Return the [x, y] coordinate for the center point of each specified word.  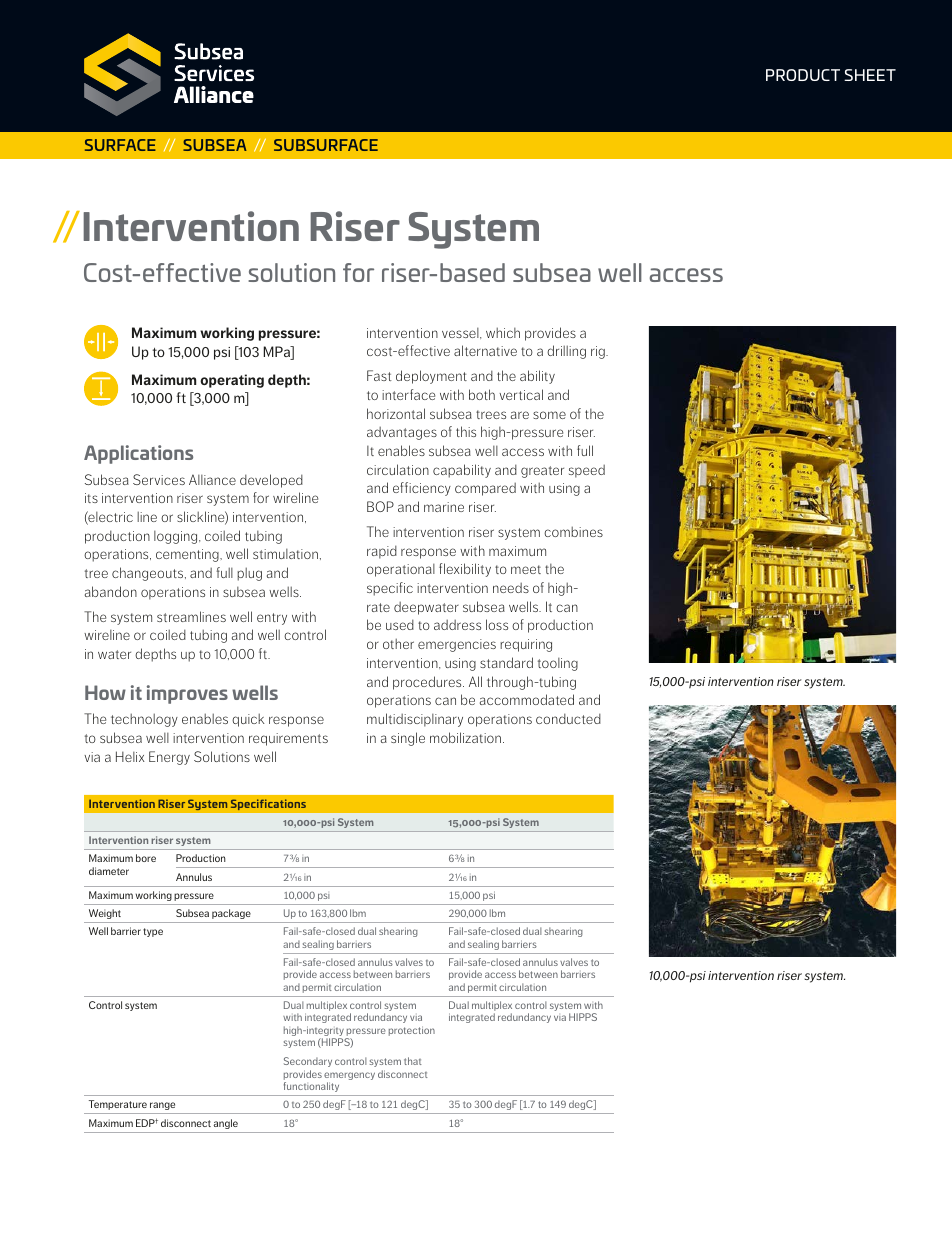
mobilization [465, 737]
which [503, 332]
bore [146, 858]
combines [573, 531]
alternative [485, 350]
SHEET [870, 75]
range [162, 1106]
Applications [138, 454]
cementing [188, 555]
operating [232, 381]
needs [511, 587]
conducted [568, 718]
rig [599, 352]
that [413, 1061]
